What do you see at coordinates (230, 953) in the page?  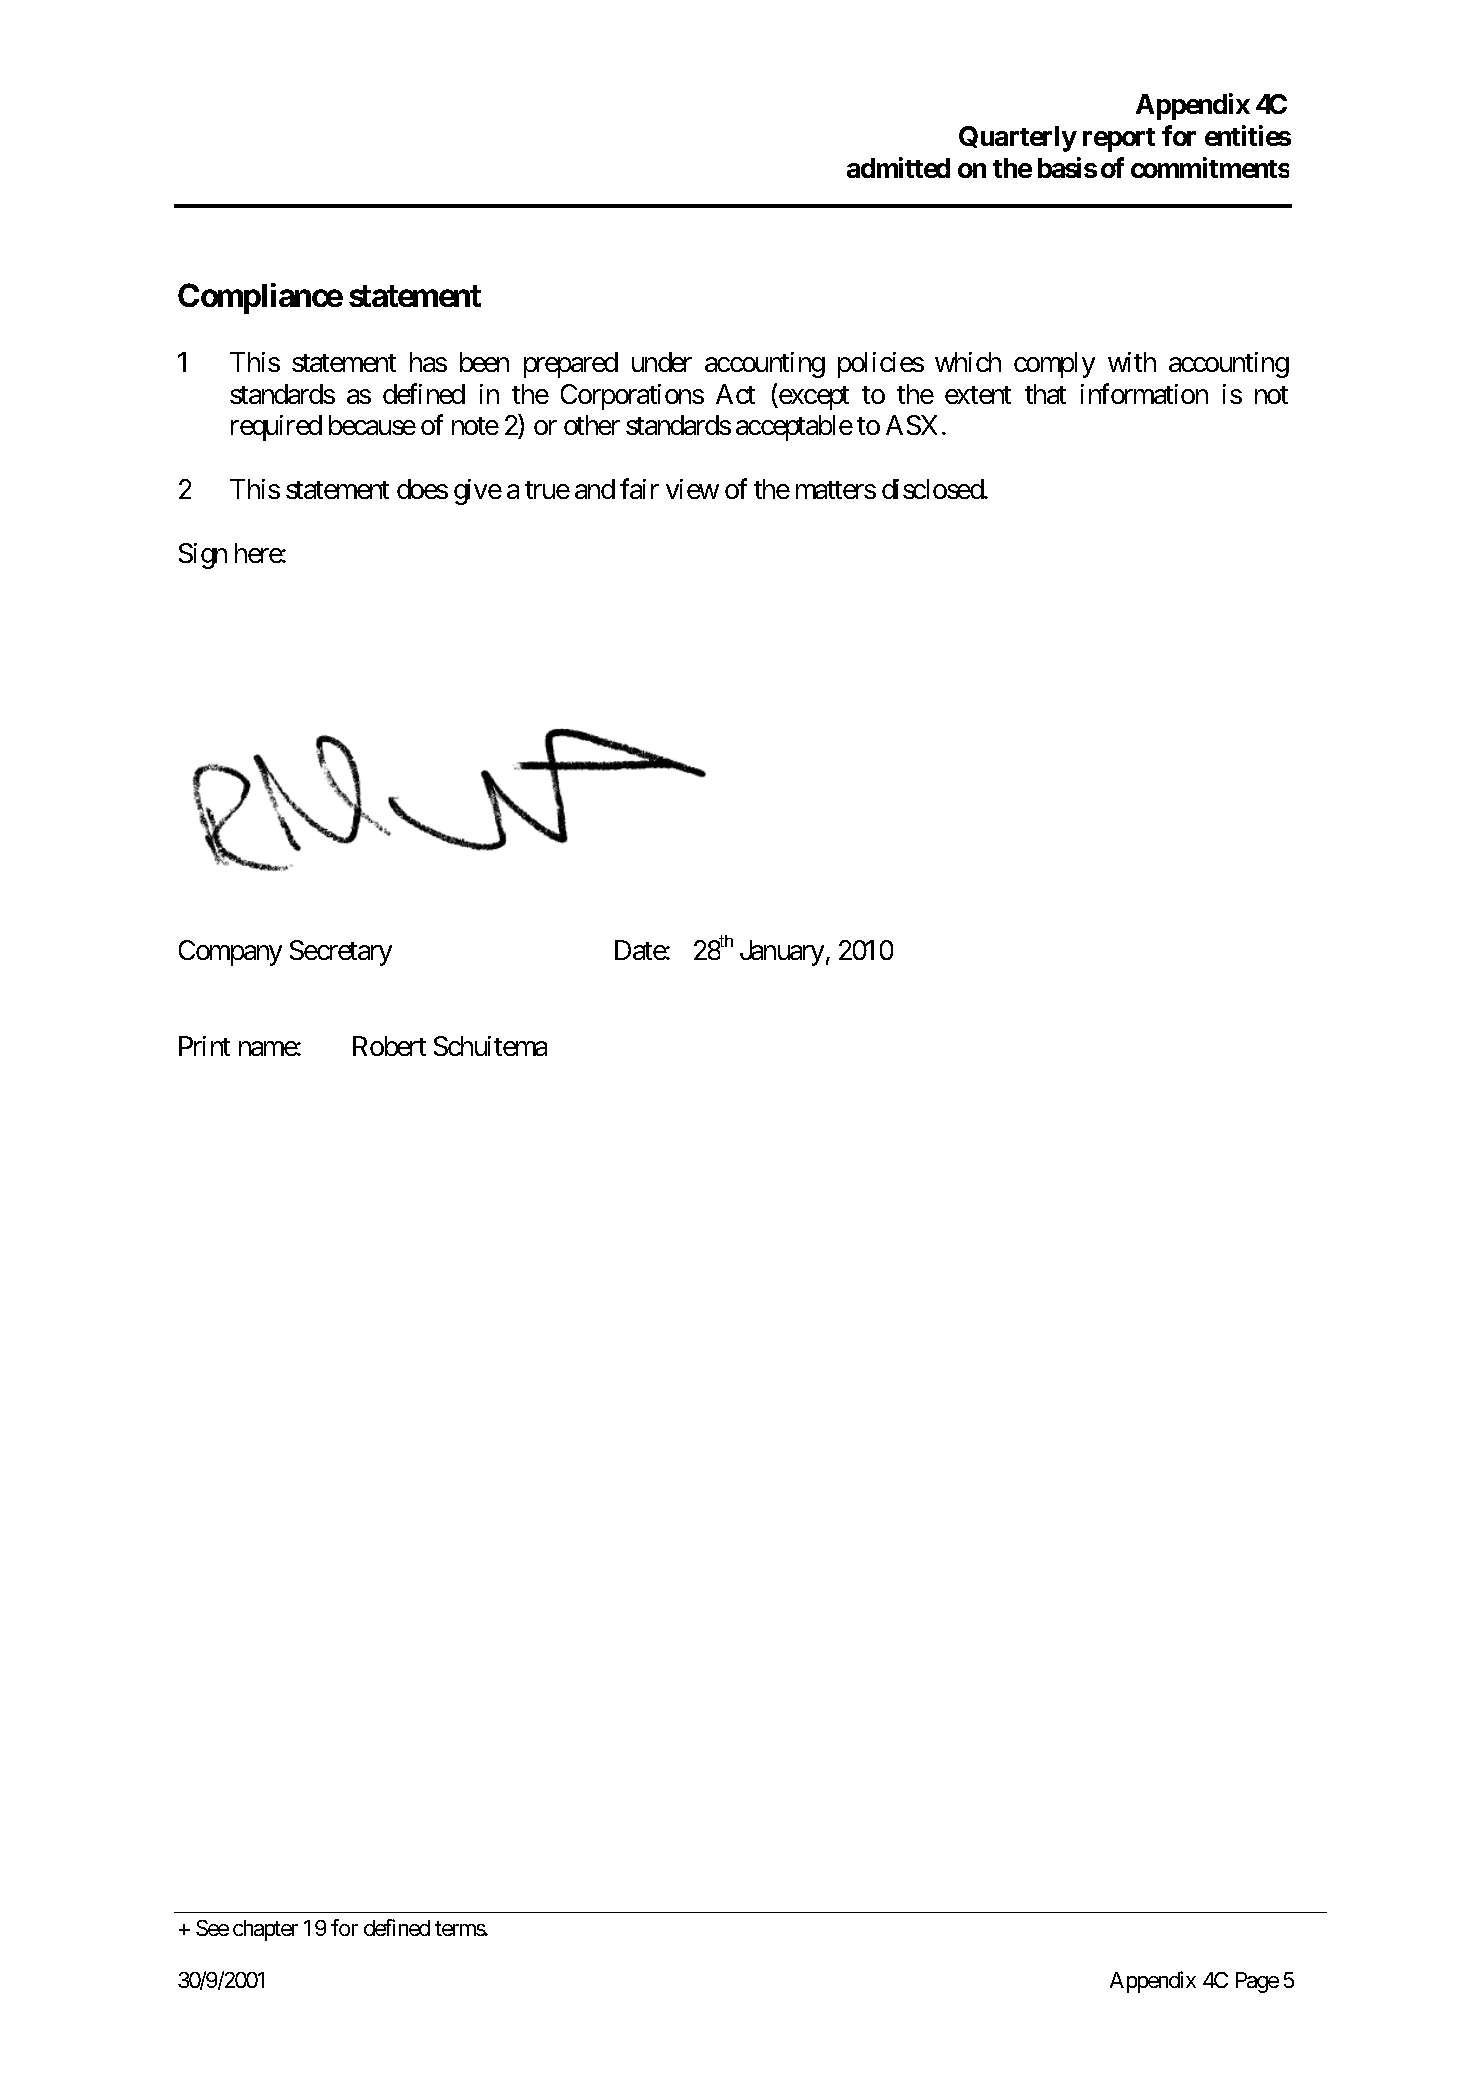 I see `Company` at bounding box center [230, 953].
